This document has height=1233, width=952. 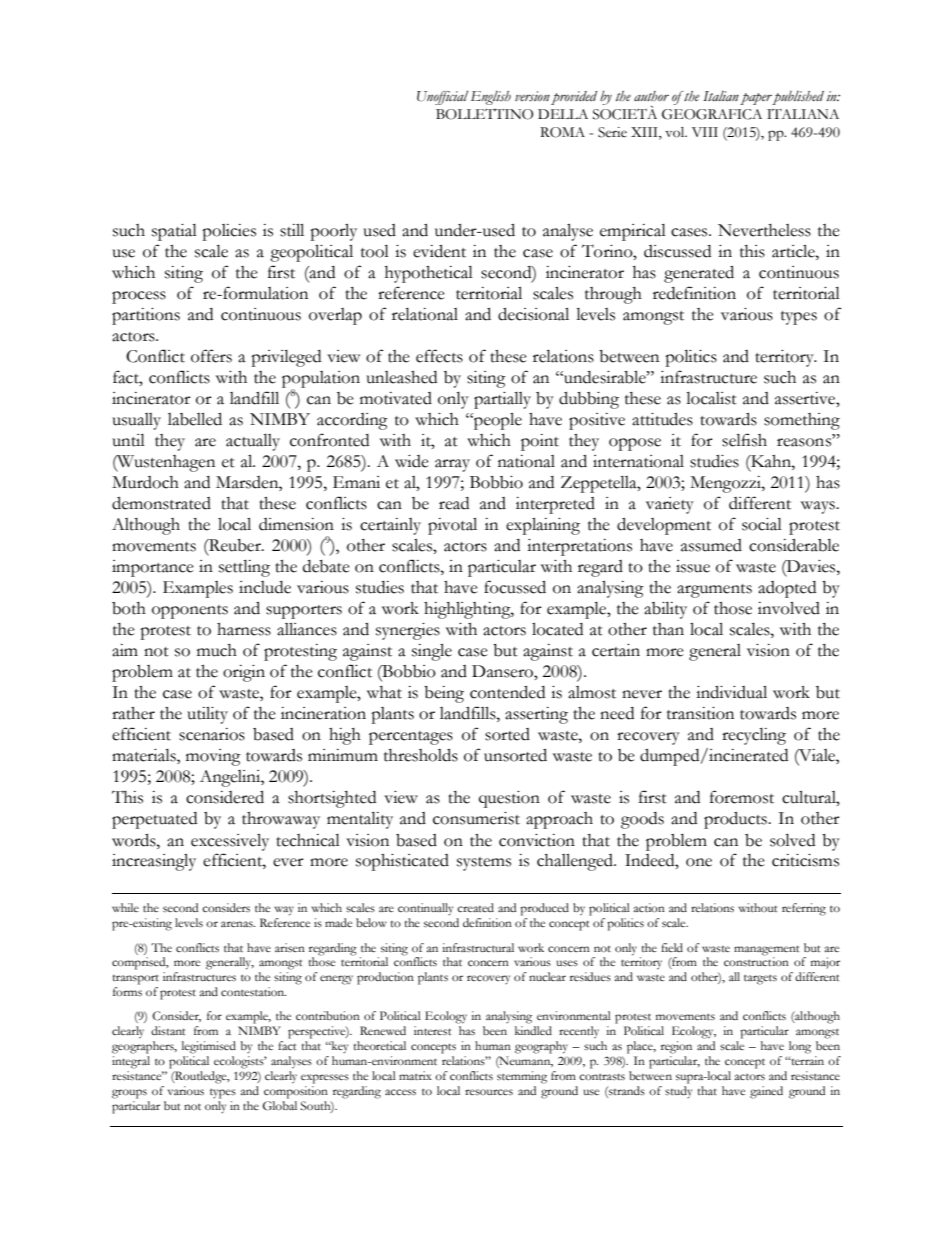 What do you see at coordinates (489, 1092) in the document?
I see `resources` at bounding box center [489, 1092].
